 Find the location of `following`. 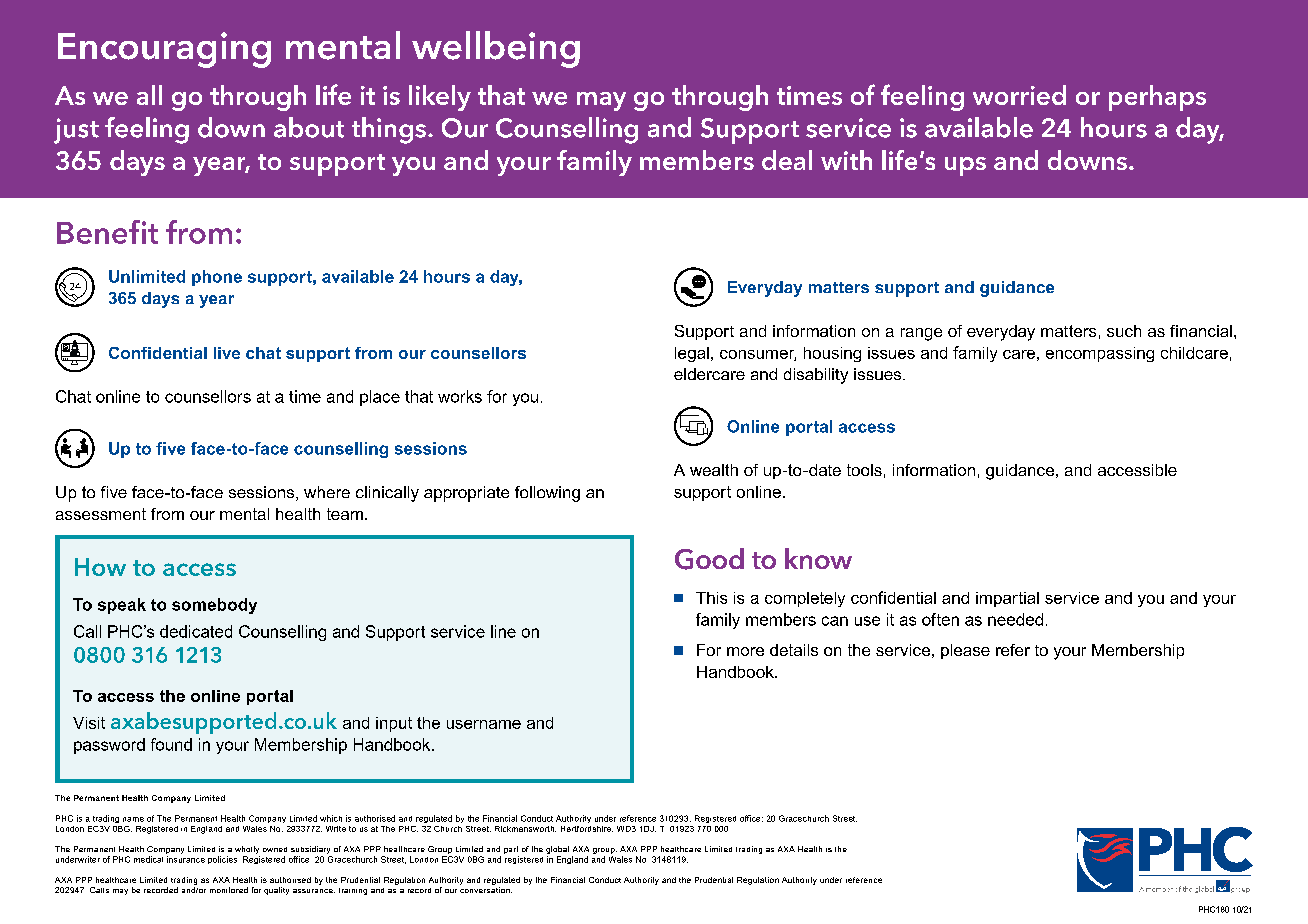

following is located at coordinates (547, 494).
